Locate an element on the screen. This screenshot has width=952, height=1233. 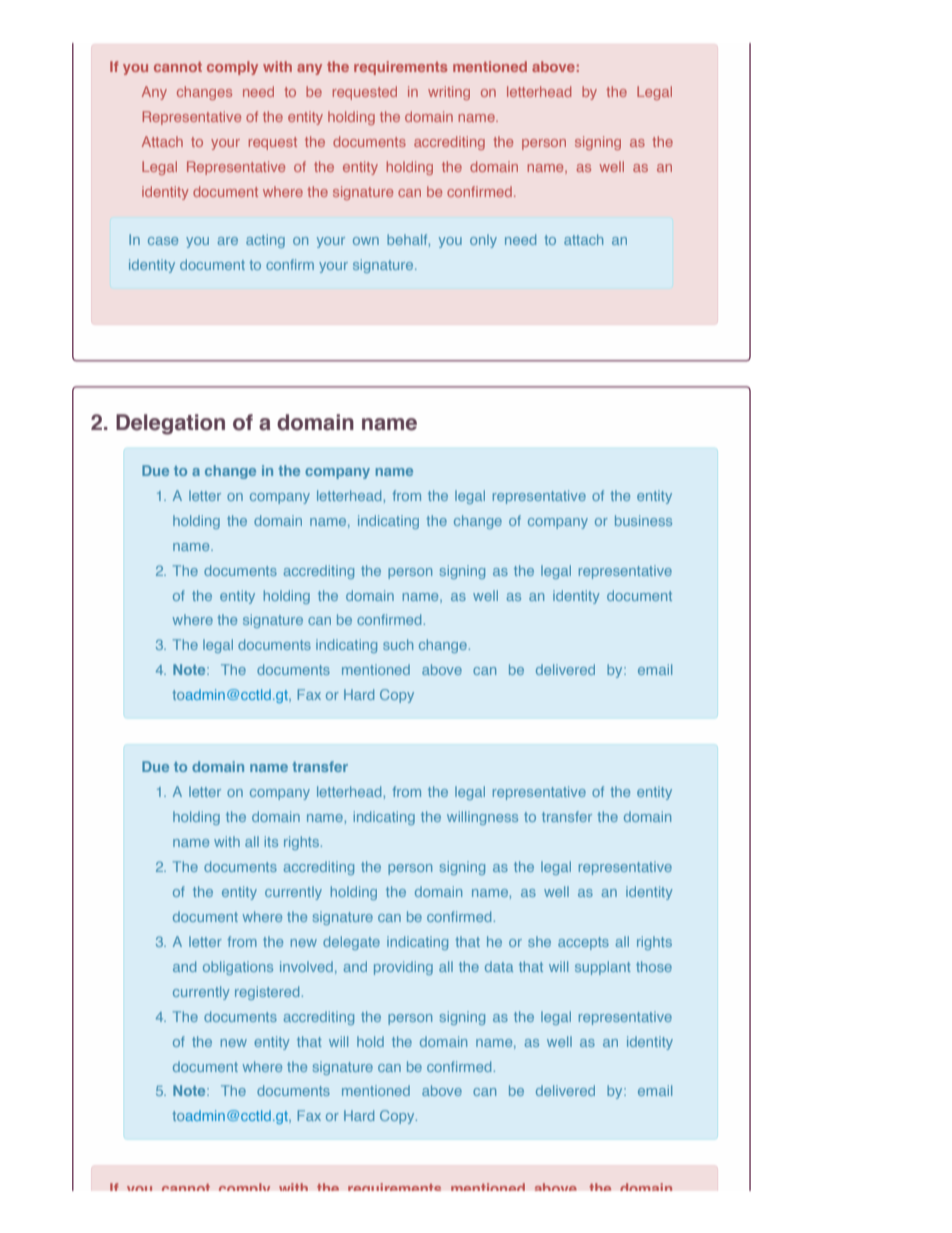
such is located at coordinates (398, 644).
